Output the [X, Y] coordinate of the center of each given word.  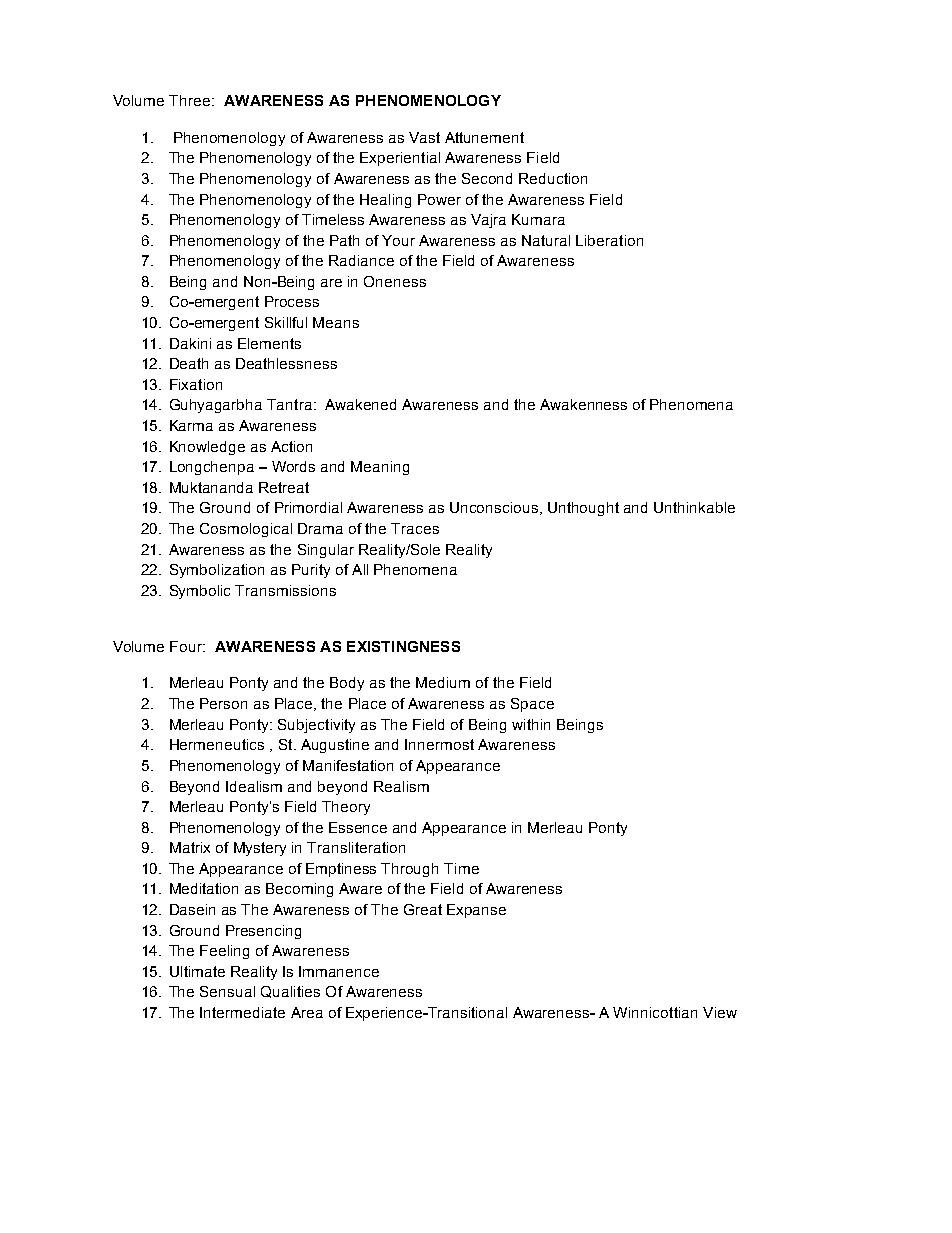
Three [189, 100]
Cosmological [246, 530]
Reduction [553, 178]
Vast [424, 137]
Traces [415, 528]
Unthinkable [694, 507]
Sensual [227, 991]
